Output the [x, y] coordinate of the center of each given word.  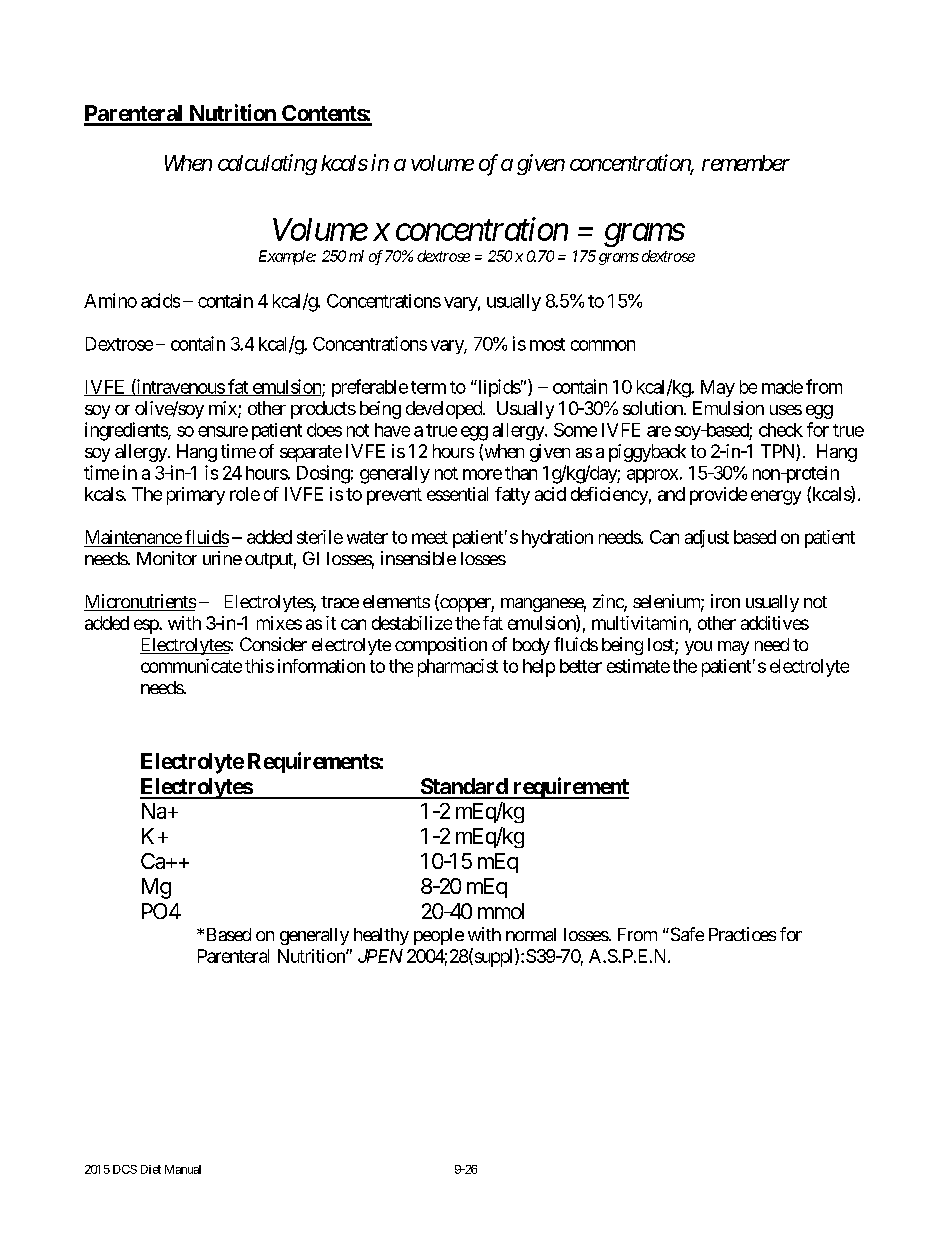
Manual [183, 1169]
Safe [686, 934]
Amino [110, 300]
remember [746, 163]
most [547, 344]
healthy [381, 936]
